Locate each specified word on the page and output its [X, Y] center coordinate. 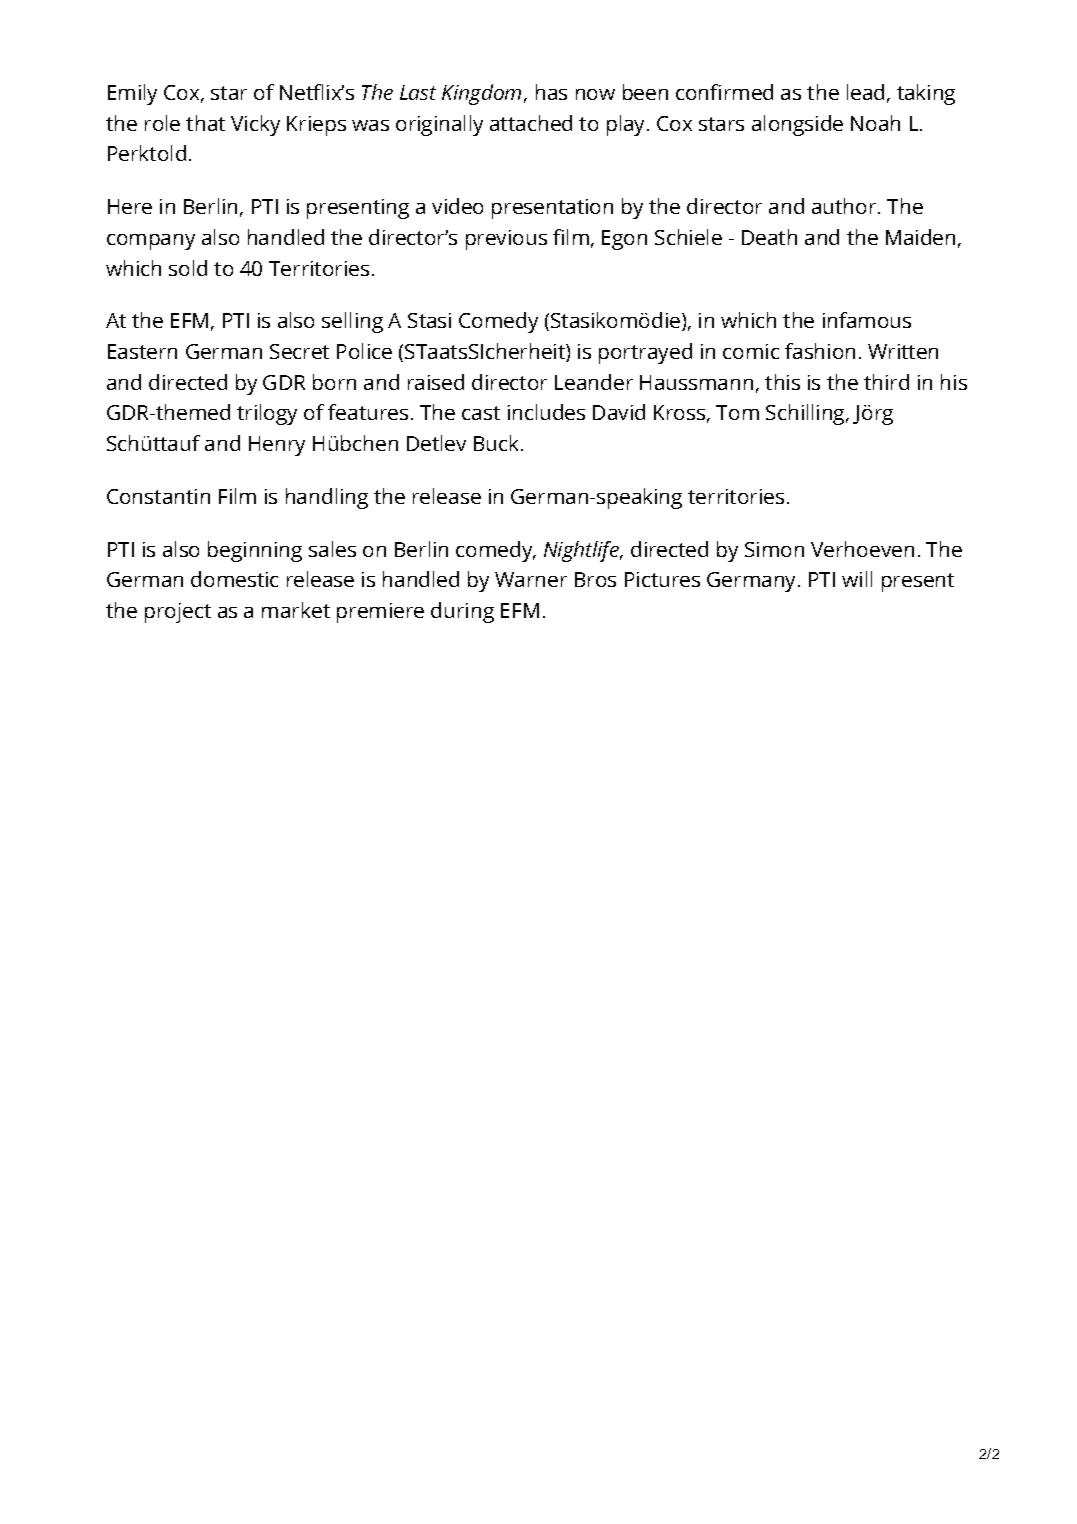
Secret [299, 351]
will [857, 579]
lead [865, 92]
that [205, 123]
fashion [820, 351]
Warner [531, 579]
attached [531, 123]
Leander [594, 382]
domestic [234, 579]
